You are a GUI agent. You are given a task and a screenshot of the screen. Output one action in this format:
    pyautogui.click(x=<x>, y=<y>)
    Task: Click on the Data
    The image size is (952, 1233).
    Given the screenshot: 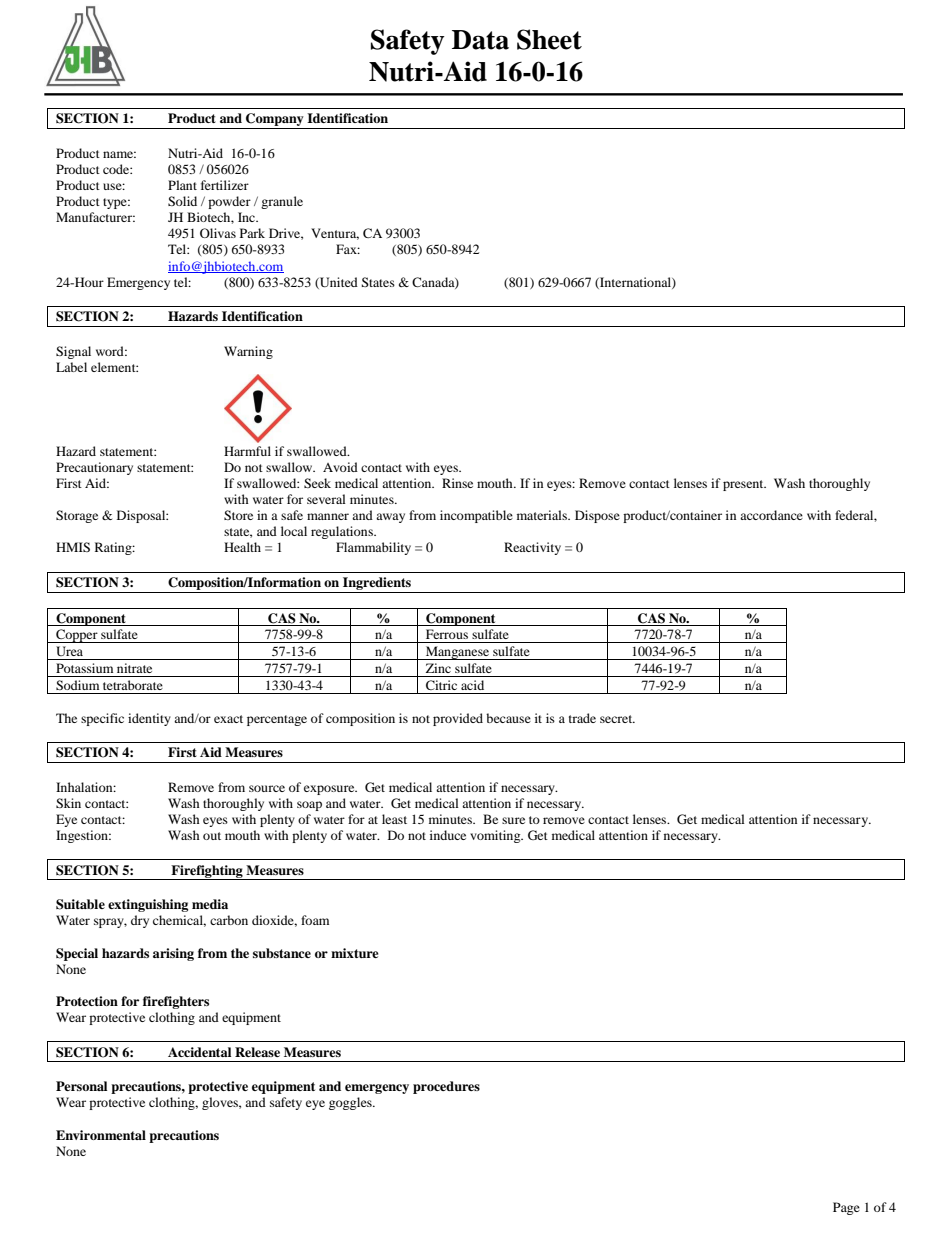 What is the action you would take?
    pyautogui.click(x=480, y=40)
